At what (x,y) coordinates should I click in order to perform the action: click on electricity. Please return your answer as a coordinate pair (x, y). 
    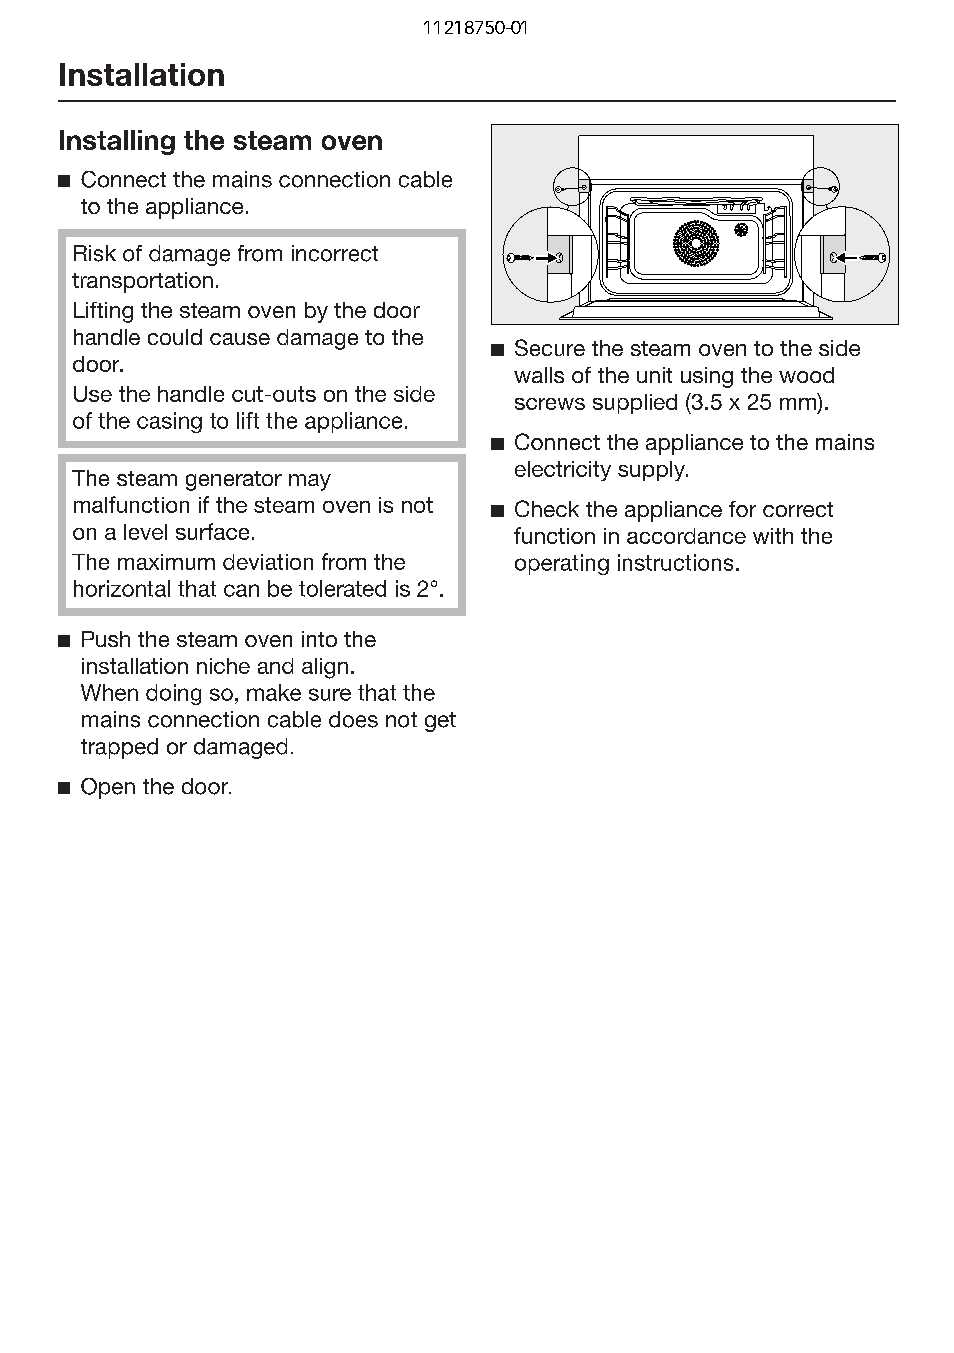
    Looking at the image, I should click on (563, 471).
